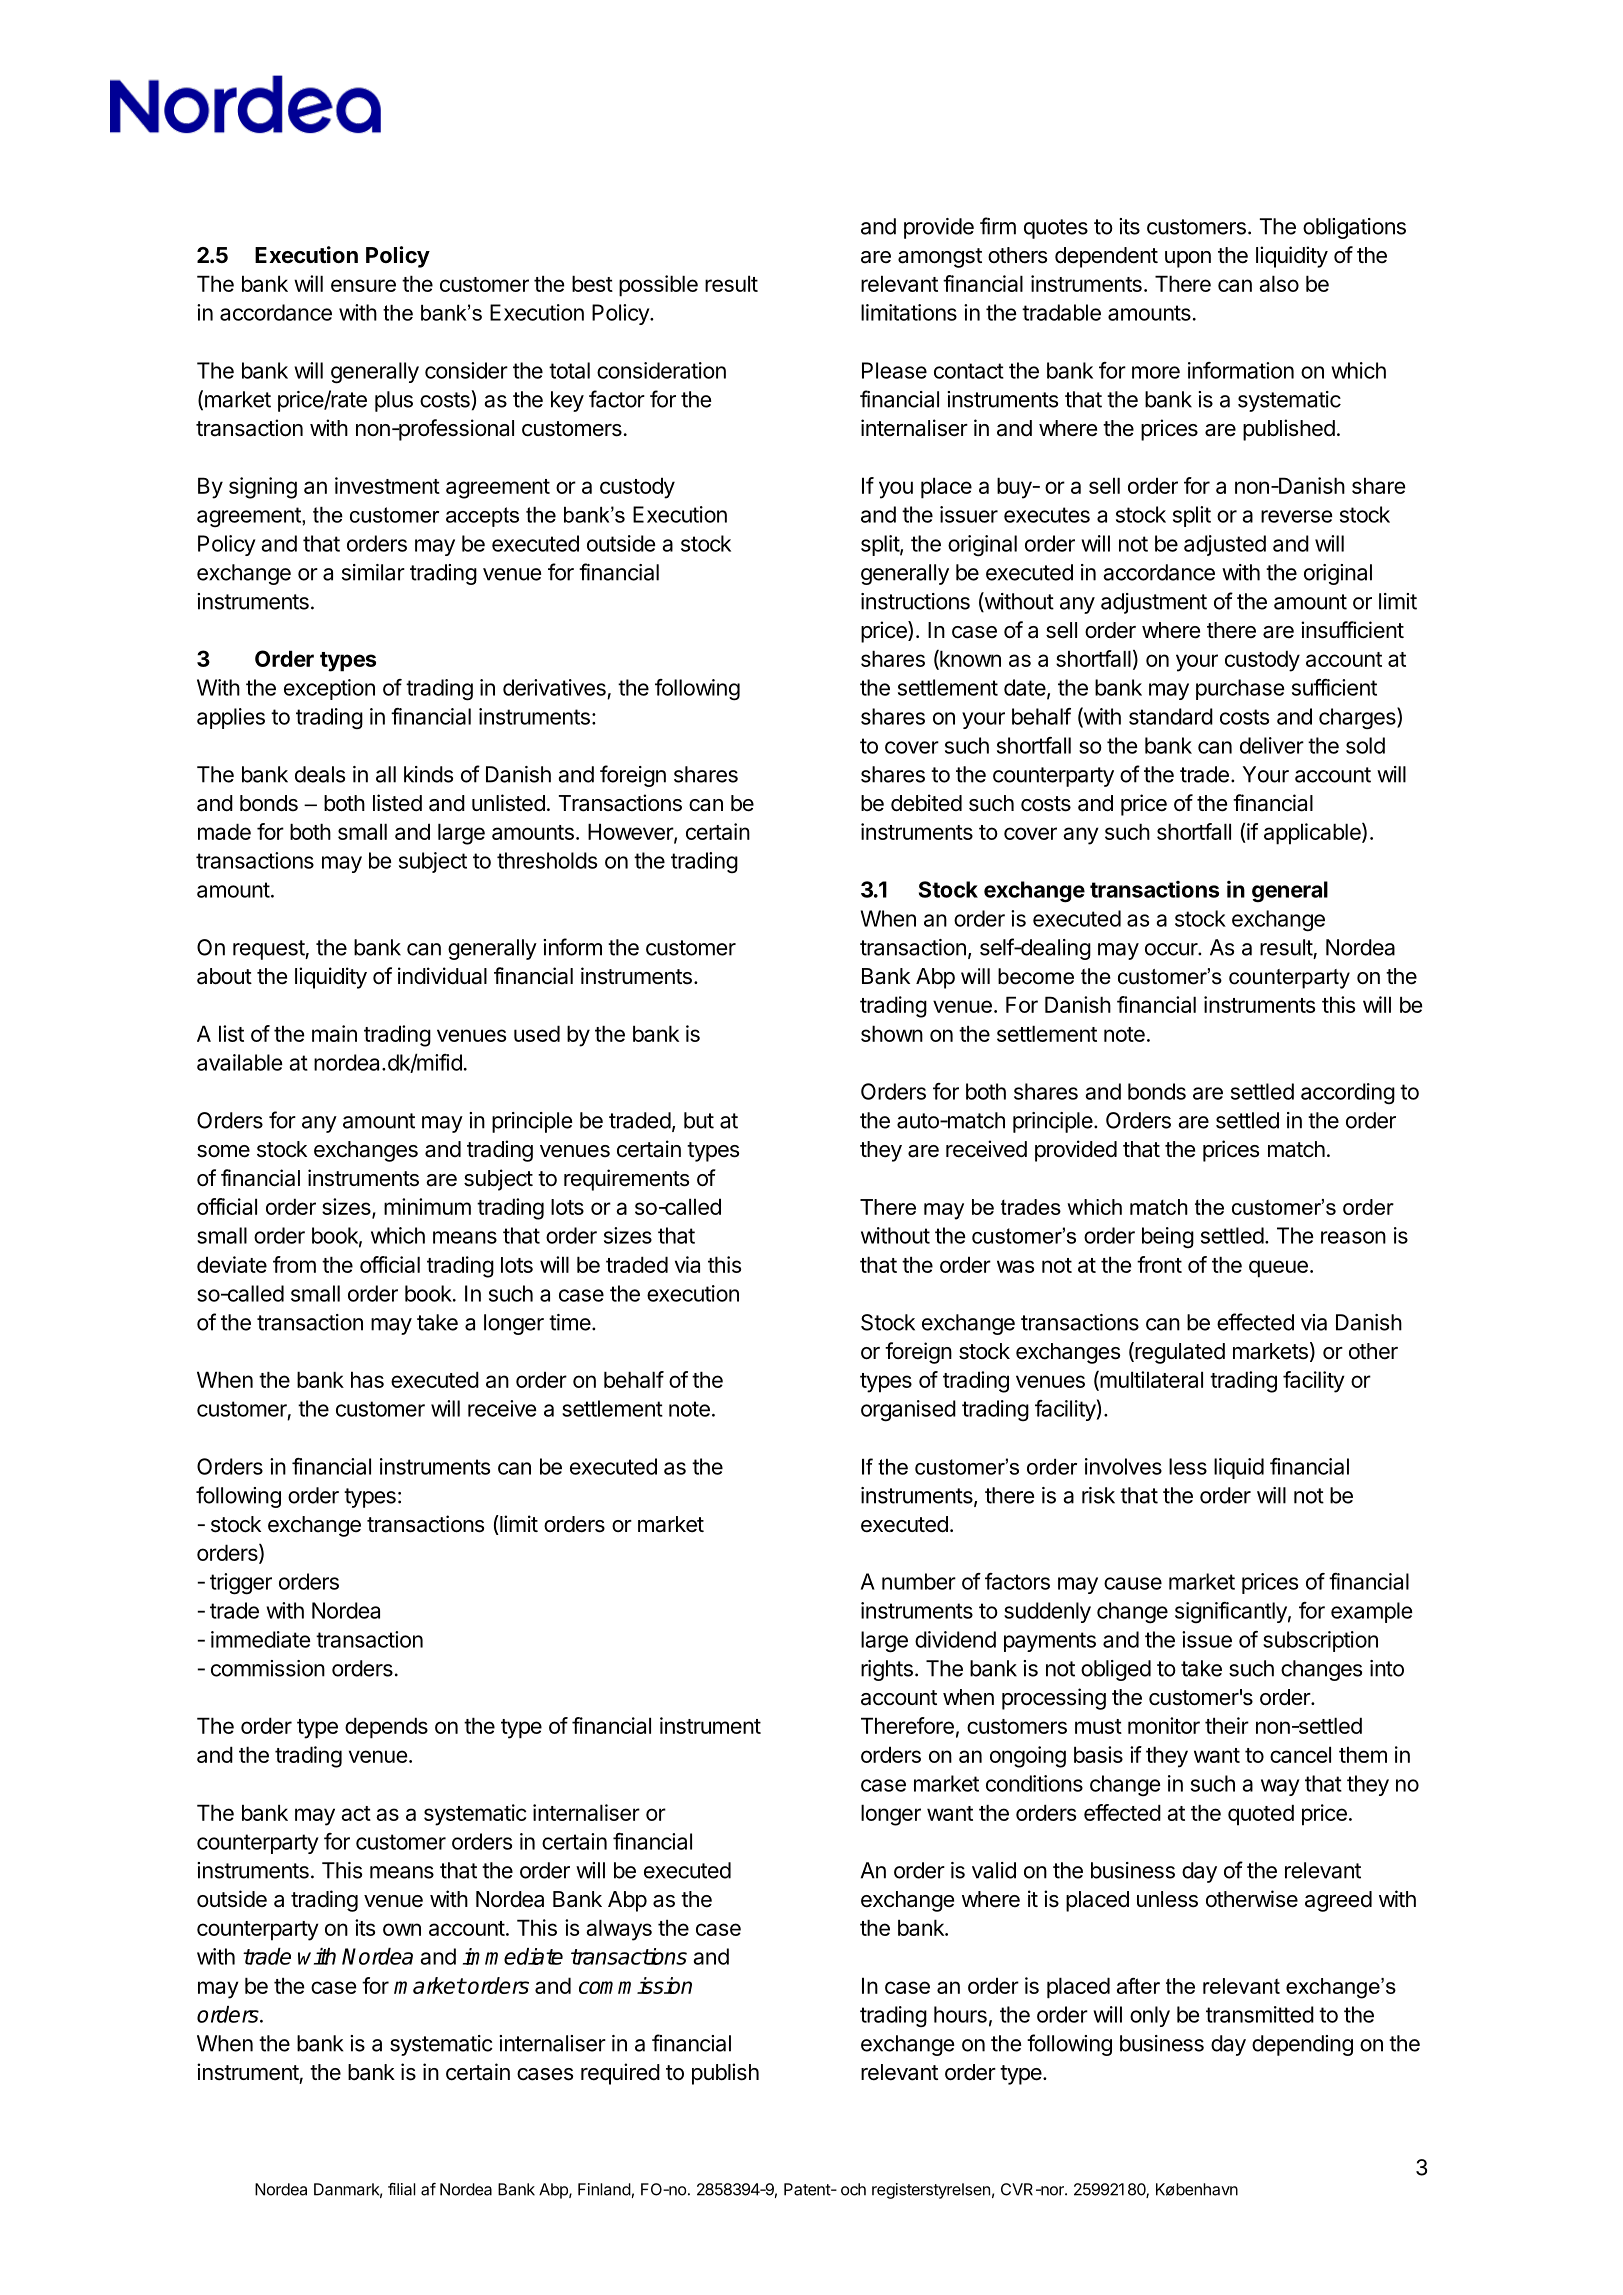 The width and height of the screenshot is (1623, 2295). What do you see at coordinates (620, 2074) in the screenshot?
I see `required` at bounding box center [620, 2074].
